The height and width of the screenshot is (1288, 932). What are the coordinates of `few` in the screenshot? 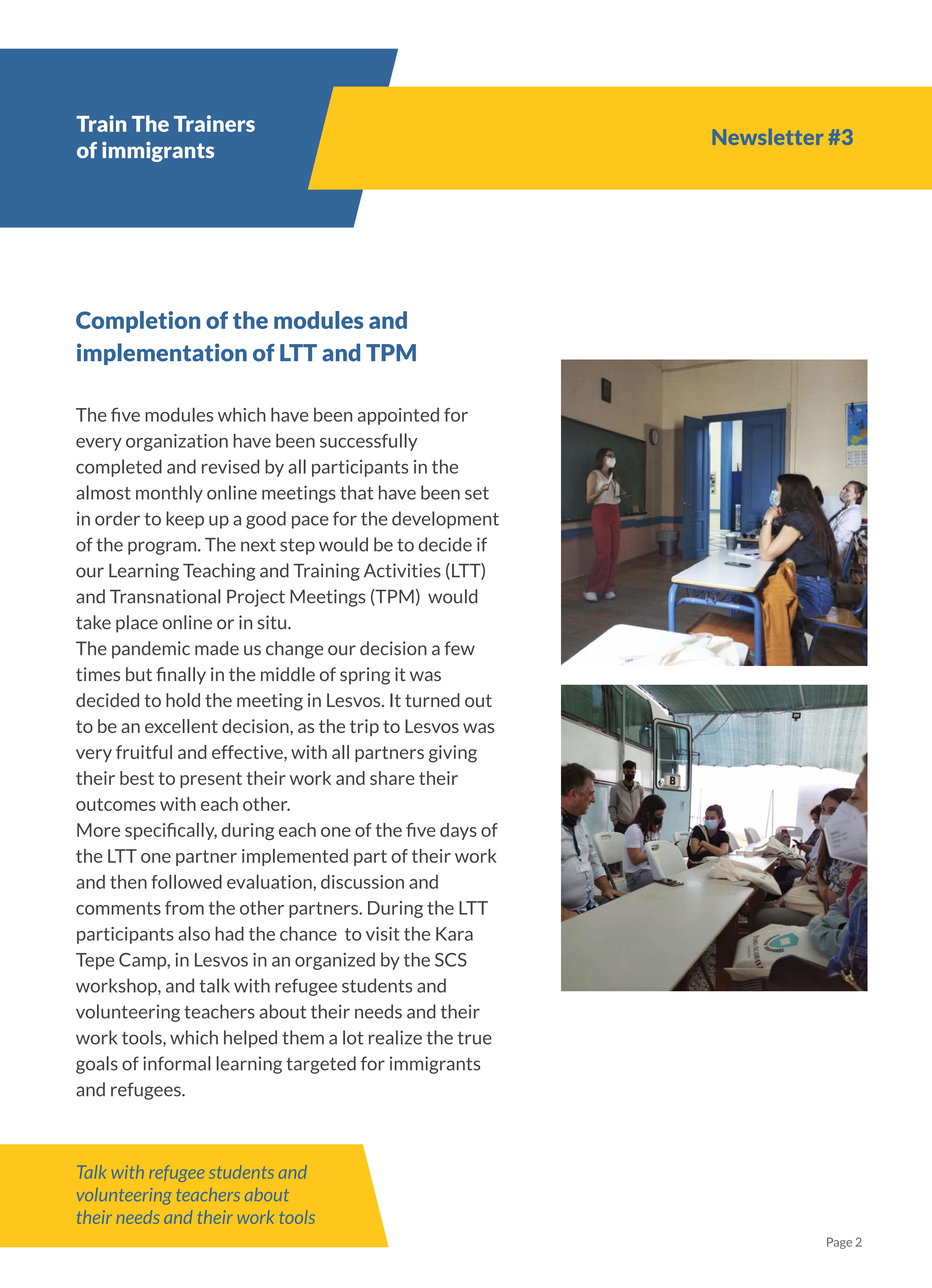 It's located at (459, 648).
